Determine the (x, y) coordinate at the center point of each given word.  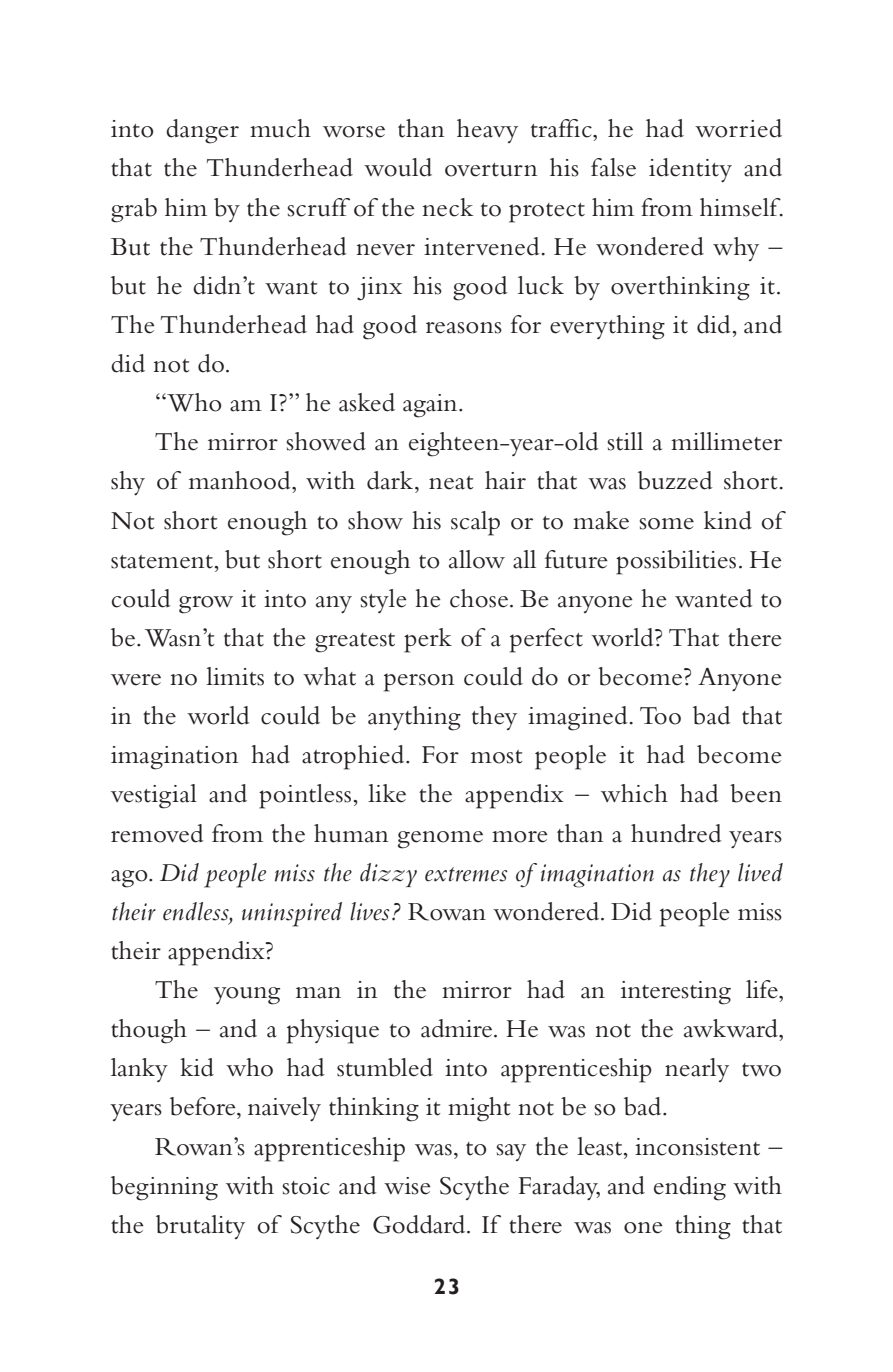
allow (477, 559)
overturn (491, 170)
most (497, 757)
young (247, 996)
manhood (241, 480)
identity (690, 170)
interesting (676, 993)
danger (202, 131)
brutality (200, 1227)
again (431, 406)
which (634, 793)
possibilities (676, 562)
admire (458, 1028)
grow (206, 605)
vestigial (154, 796)
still (625, 441)
